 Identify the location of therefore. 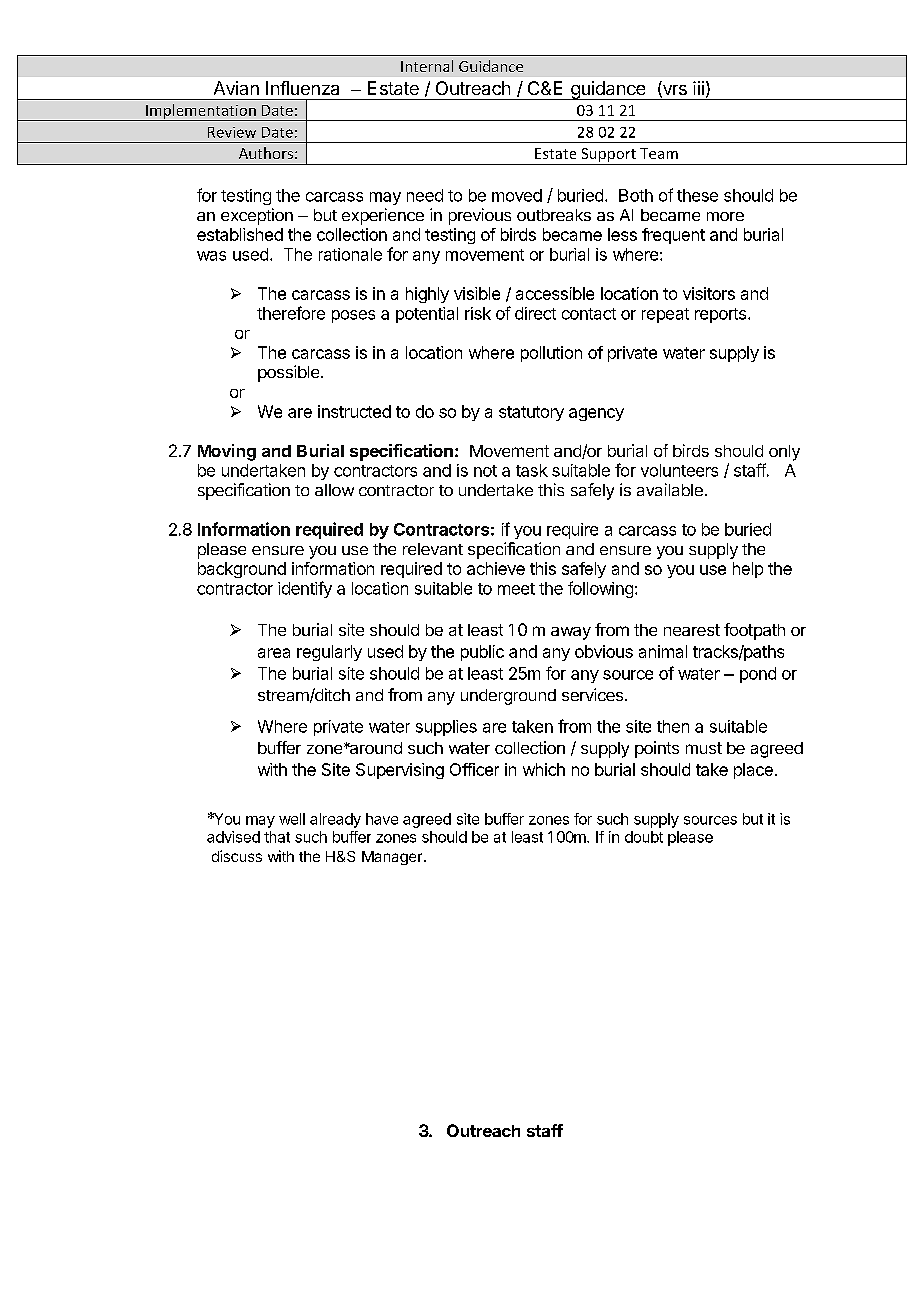
(291, 313).
